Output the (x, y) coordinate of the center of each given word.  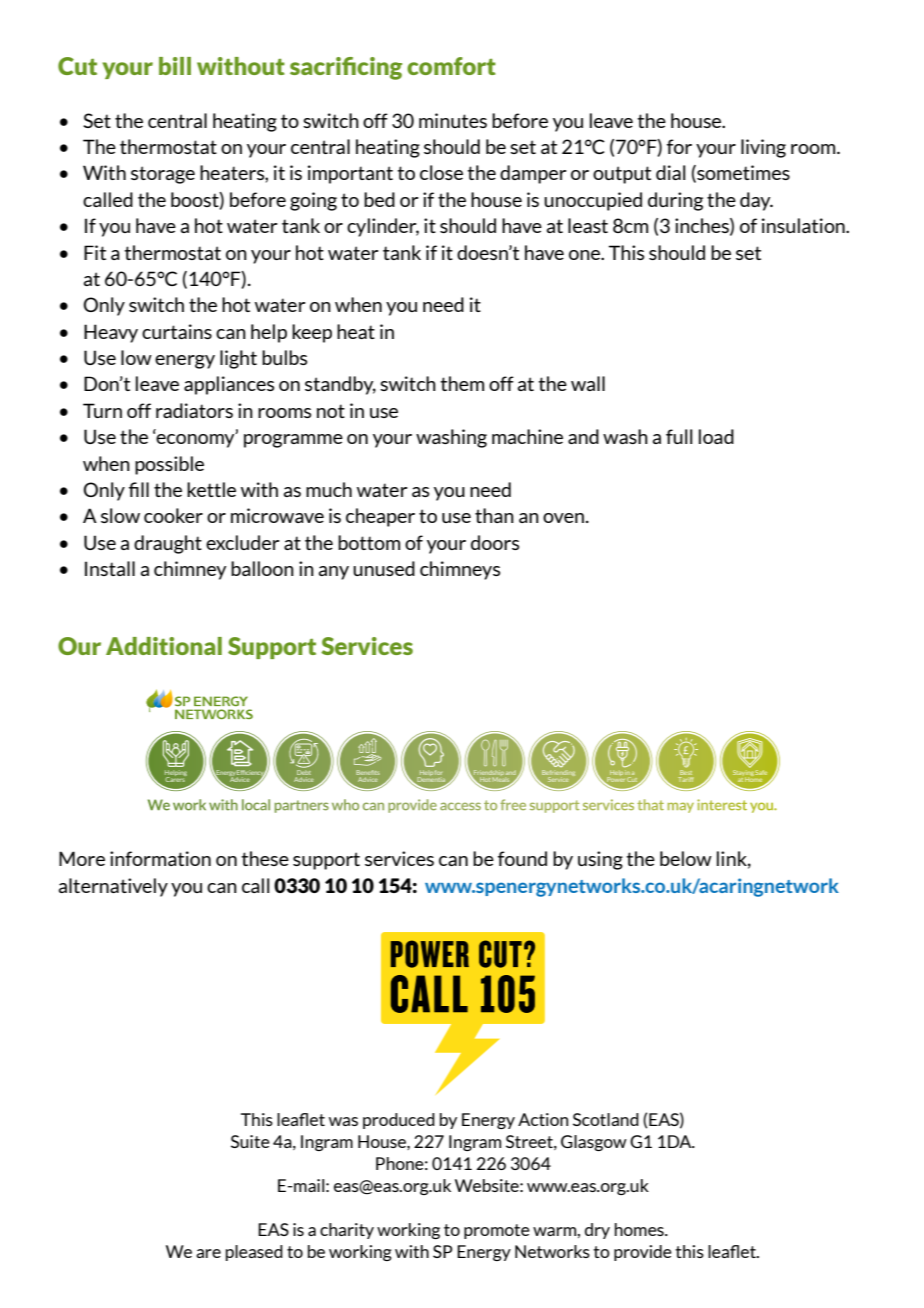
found (522, 858)
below (686, 858)
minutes (453, 120)
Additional (164, 646)
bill (175, 66)
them (462, 383)
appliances (229, 385)
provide (643, 1253)
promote (497, 1231)
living (763, 148)
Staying (743, 774)
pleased (254, 1253)
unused (384, 568)
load (716, 436)
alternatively (113, 887)
